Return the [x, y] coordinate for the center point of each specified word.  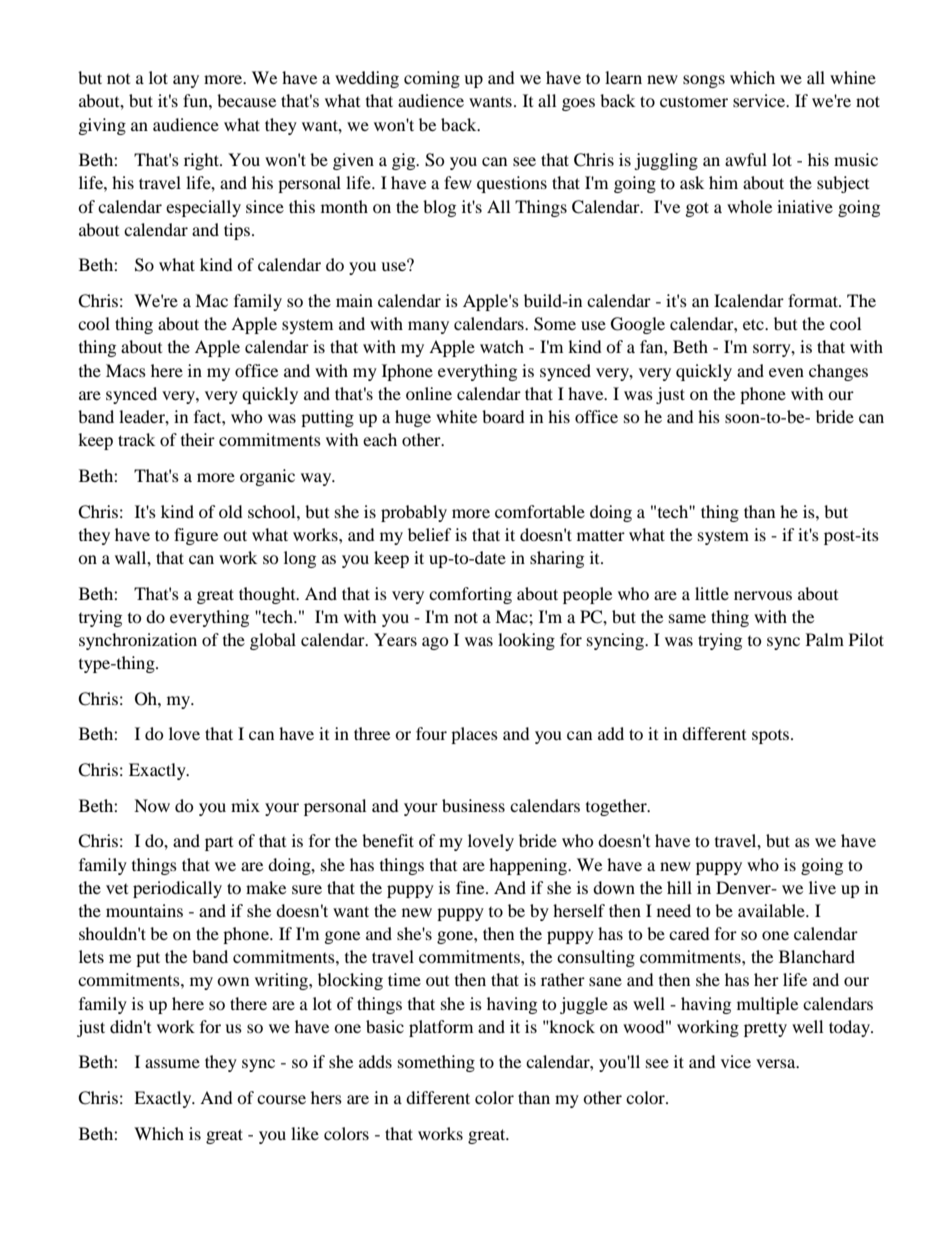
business [473, 805]
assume [172, 1063]
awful [746, 159]
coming [432, 79]
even [786, 372]
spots [772, 737]
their [198, 439]
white [456, 416]
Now [152, 805]
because [246, 100]
